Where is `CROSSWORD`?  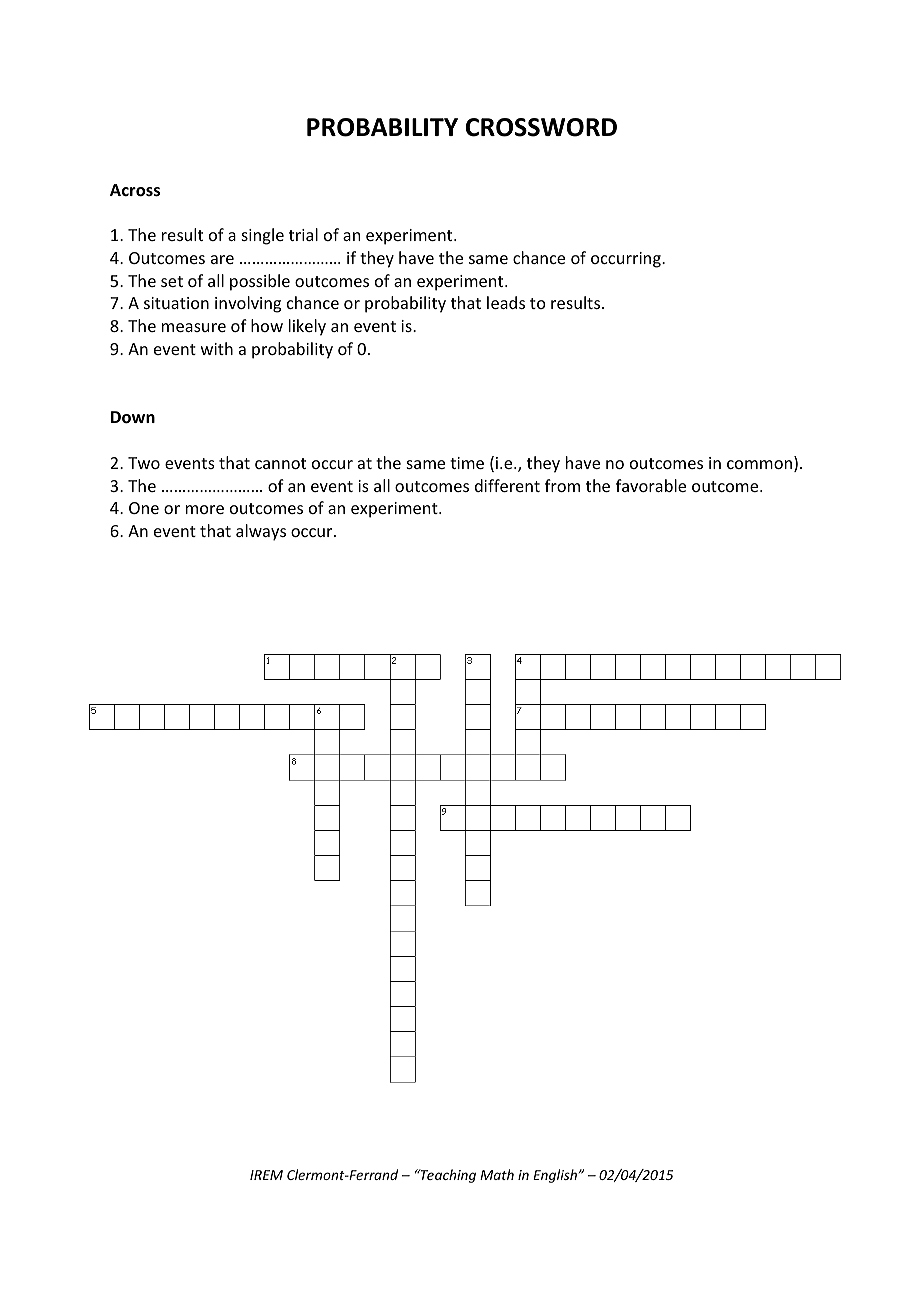 CROSSWORD is located at coordinates (541, 127).
